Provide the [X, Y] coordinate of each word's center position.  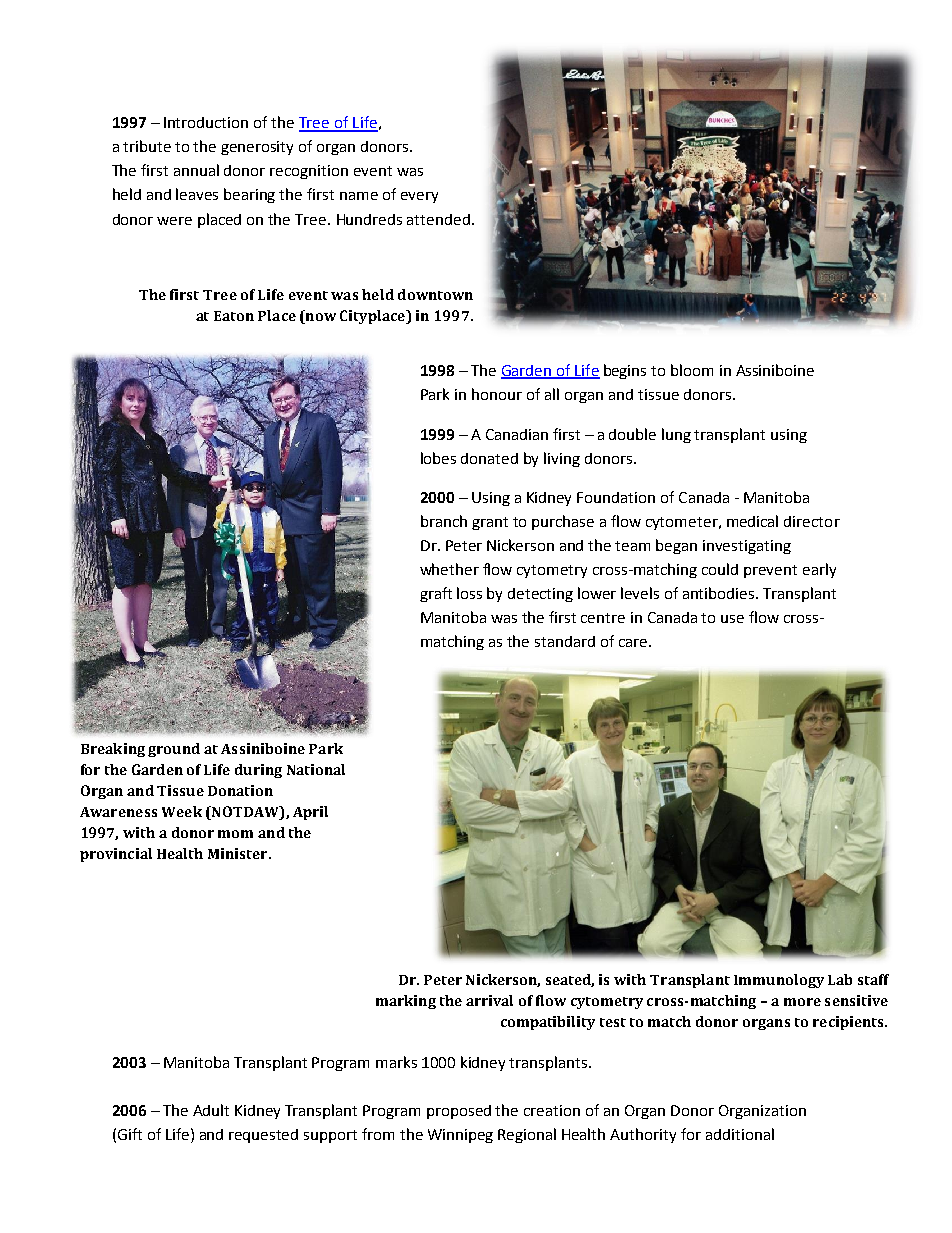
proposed [459, 1112]
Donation [240, 790]
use [732, 619]
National [316, 769]
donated [489, 458]
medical [752, 521]
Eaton [234, 316]
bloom [692, 370]
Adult [211, 1110]
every [419, 197]
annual [196, 170]
